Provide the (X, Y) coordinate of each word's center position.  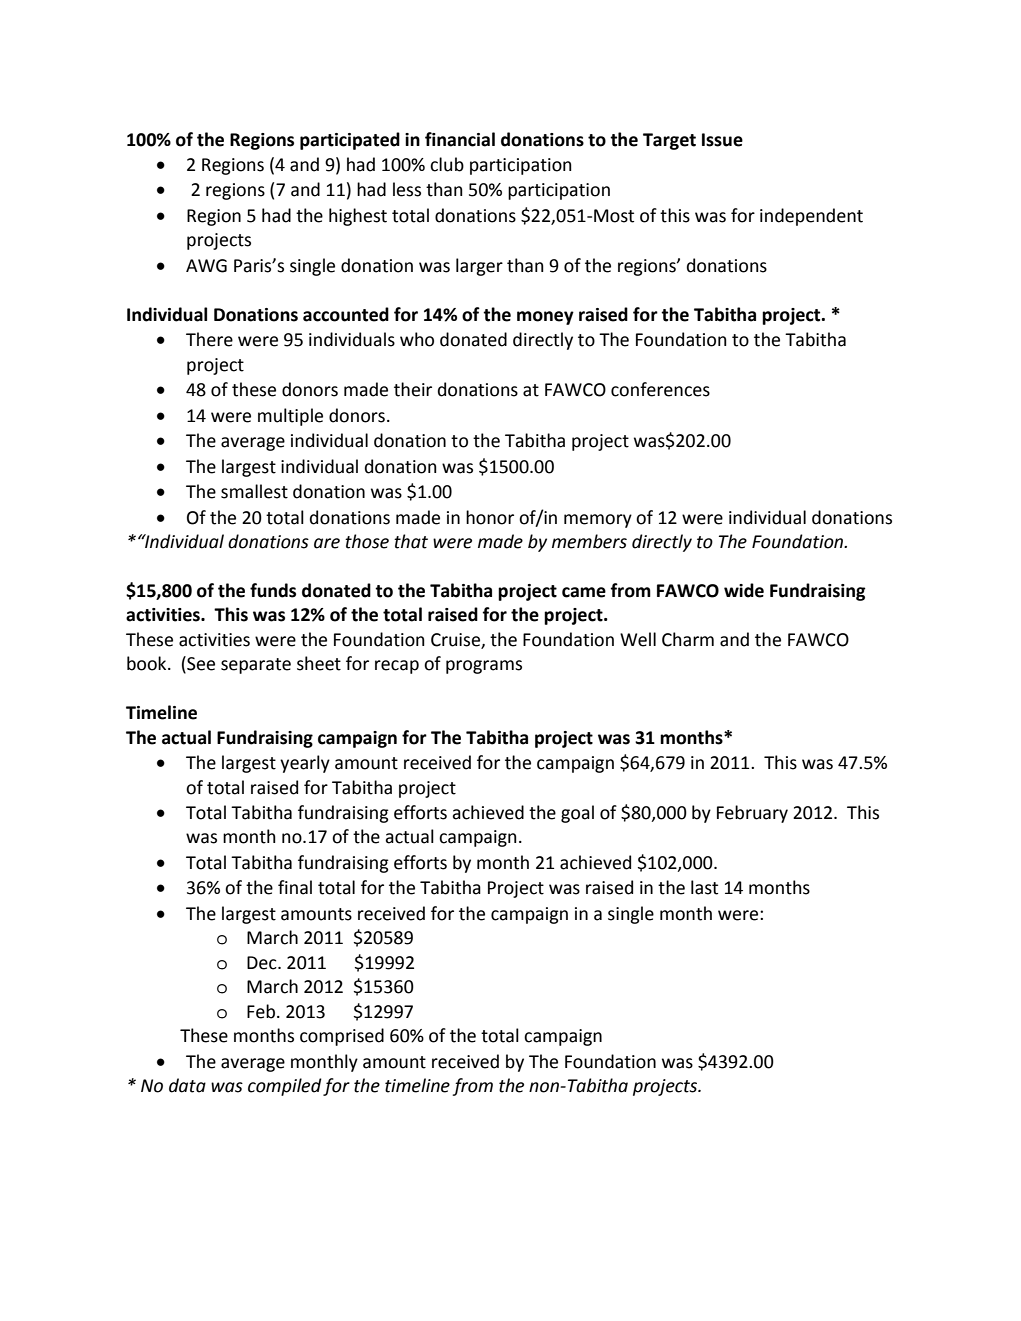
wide (744, 590)
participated (350, 141)
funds (273, 590)
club (447, 164)
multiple (290, 417)
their (413, 389)
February (752, 814)
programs (484, 667)
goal (577, 814)
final (295, 887)
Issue (722, 140)
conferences (660, 389)
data (187, 1085)
